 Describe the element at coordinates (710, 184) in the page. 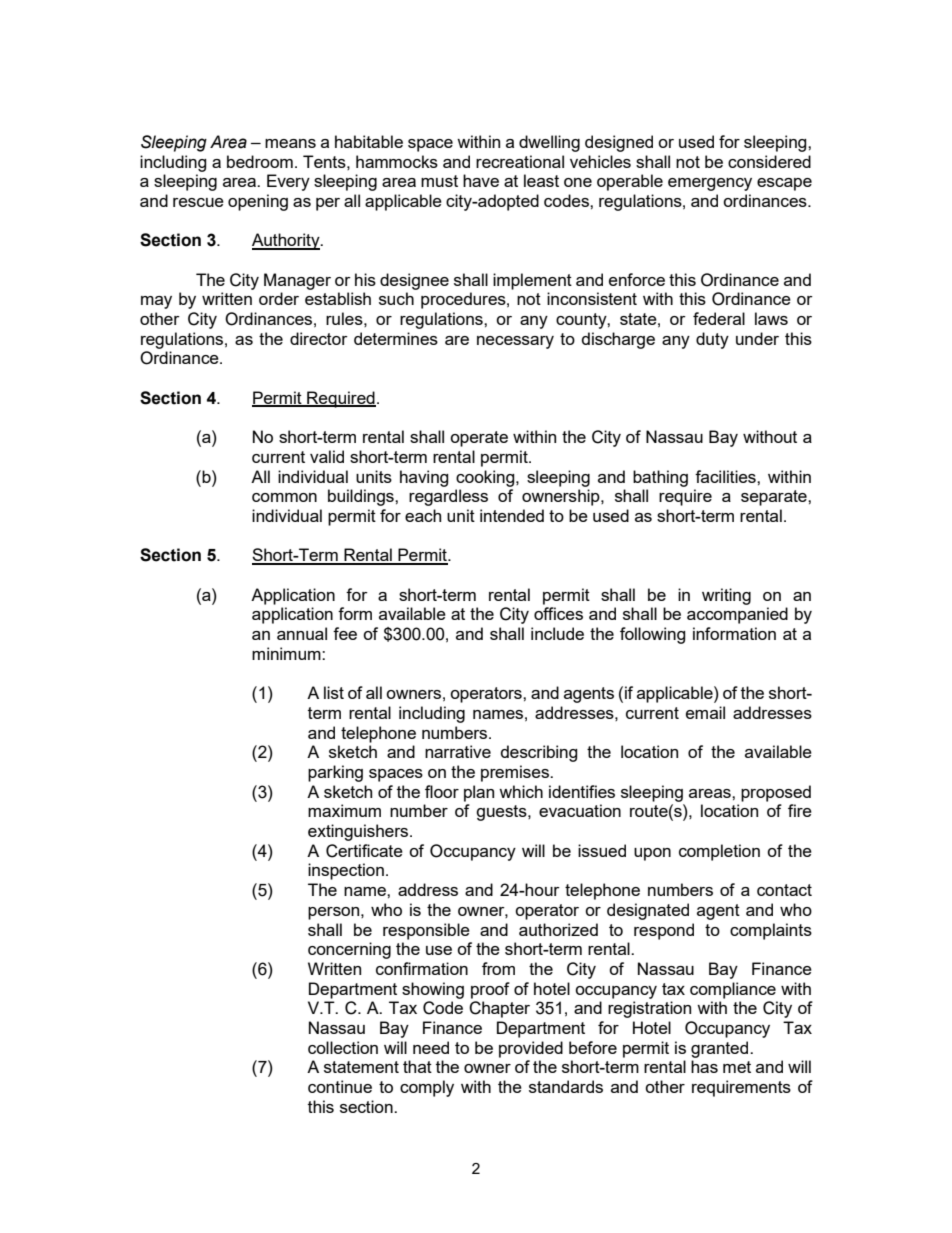

I see `emergency` at that location.
